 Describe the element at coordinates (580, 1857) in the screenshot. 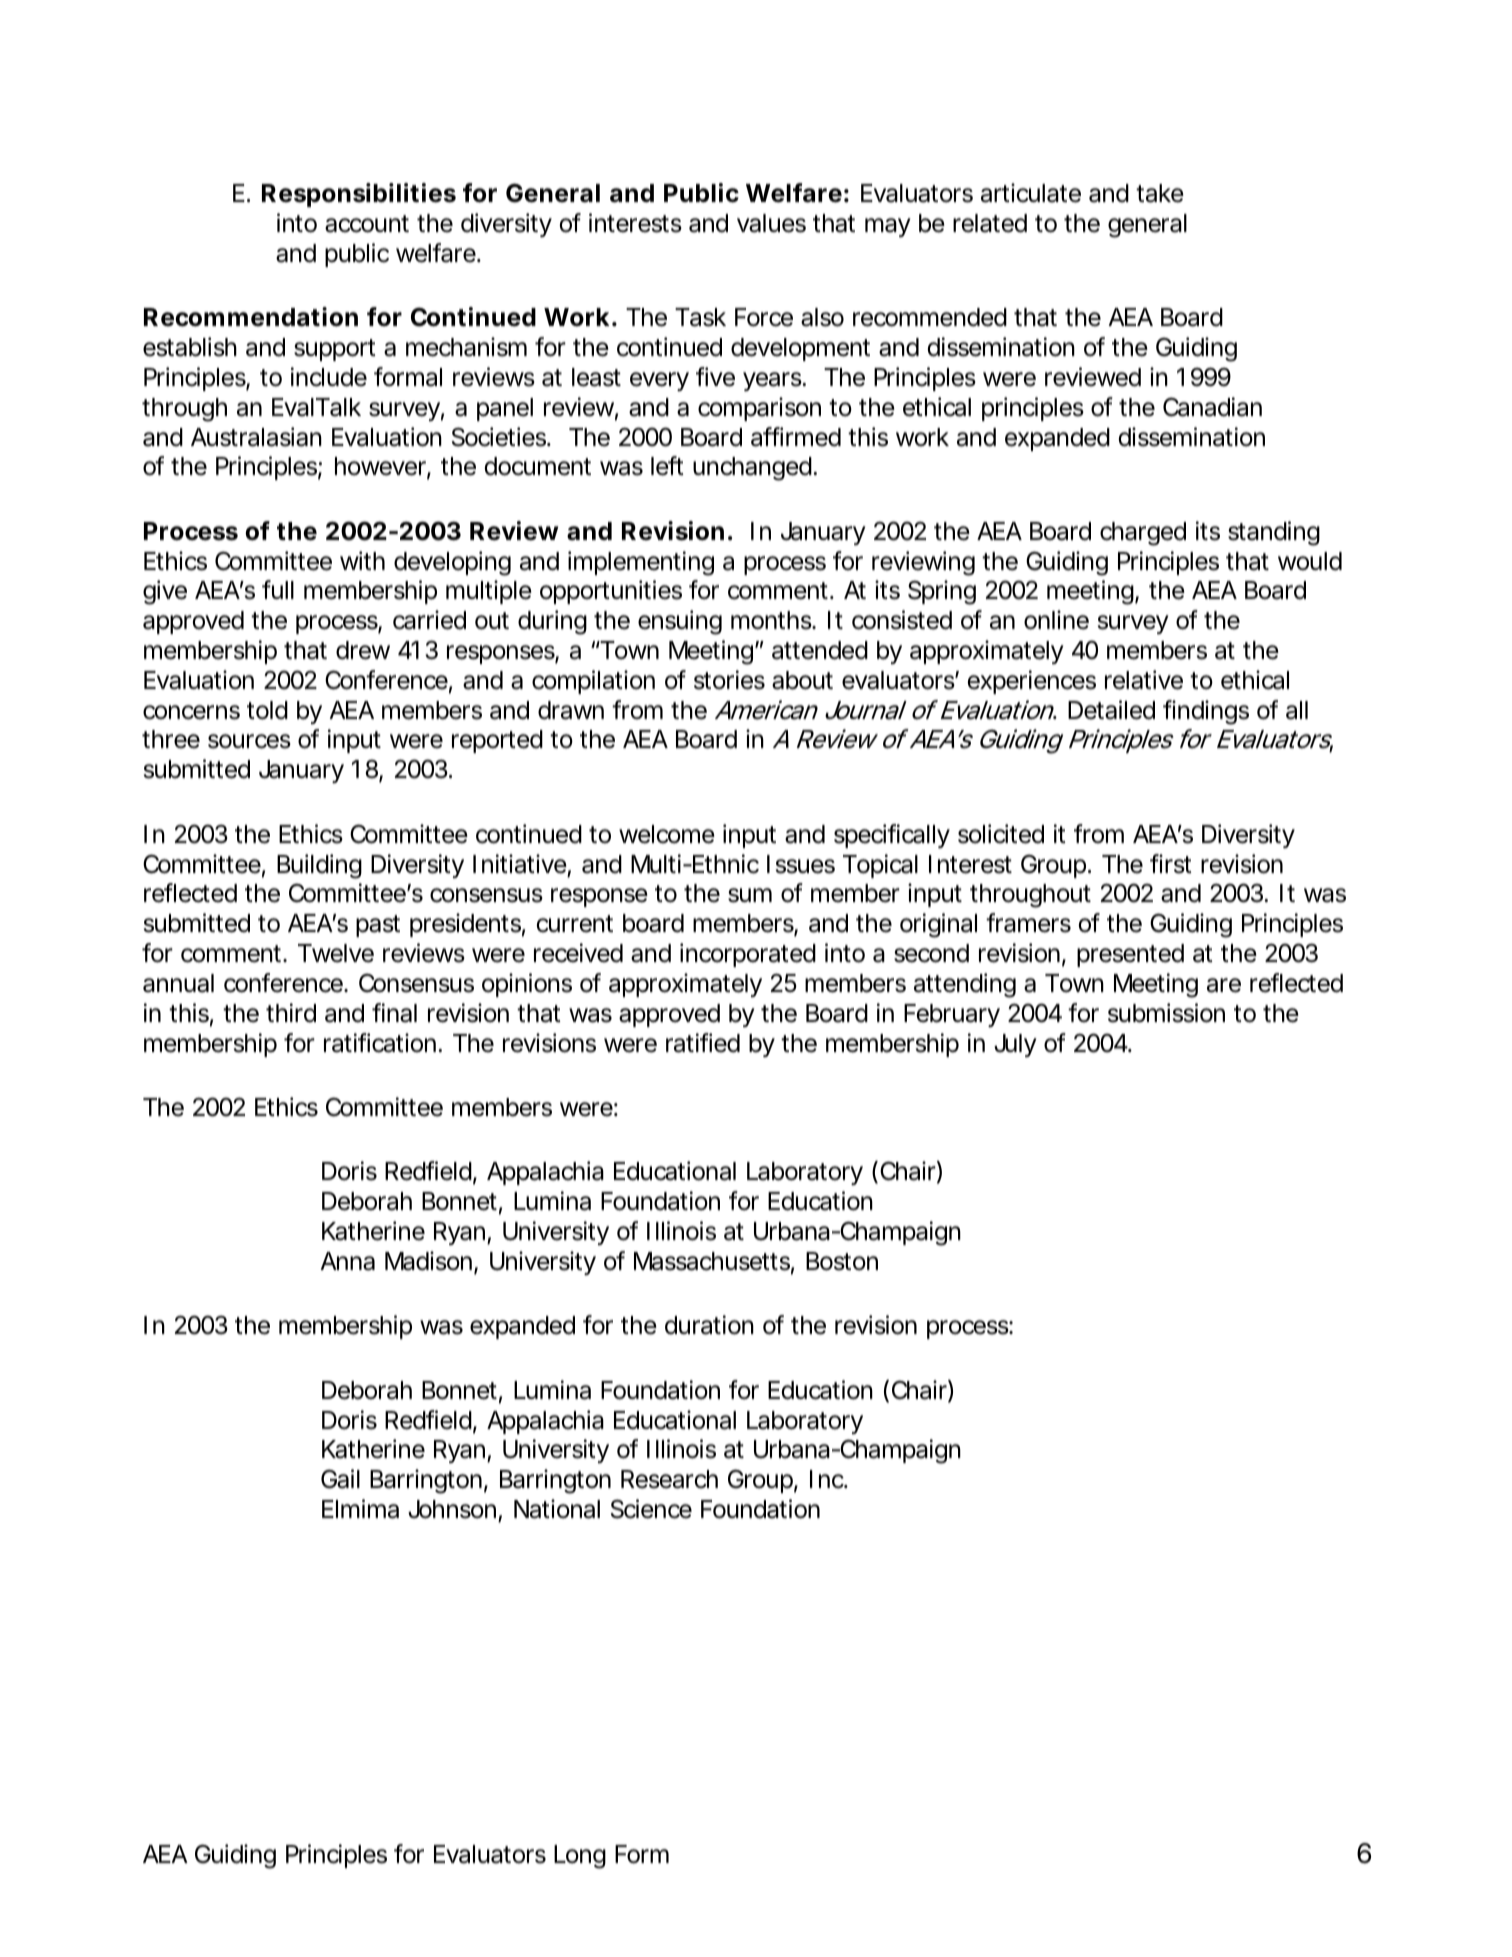

I see `Long` at that location.
